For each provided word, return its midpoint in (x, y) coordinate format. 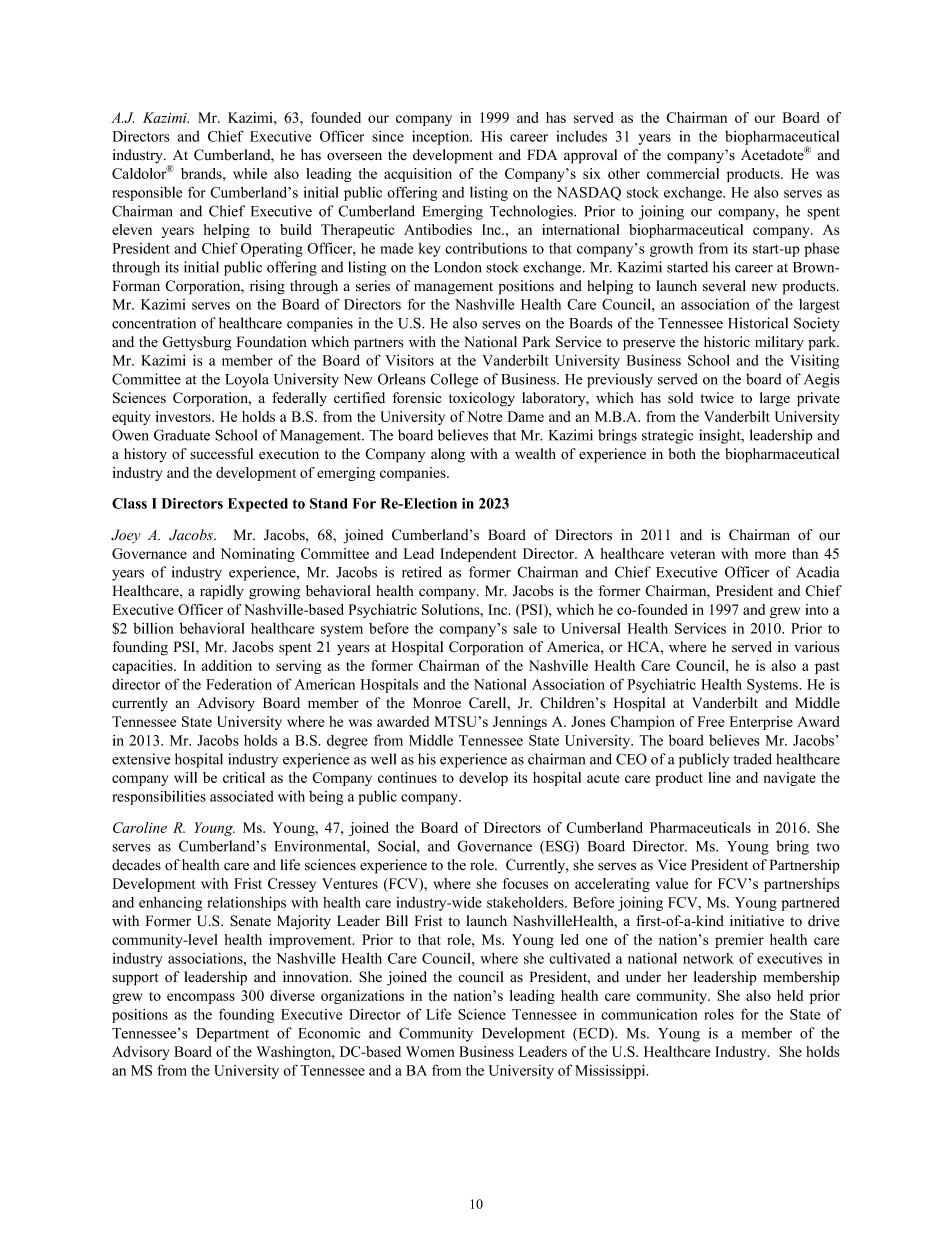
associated (242, 796)
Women (430, 1051)
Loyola (247, 380)
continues (407, 777)
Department (232, 1035)
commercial (683, 173)
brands (202, 173)
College (454, 380)
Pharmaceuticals (700, 827)
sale (525, 628)
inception (442, 138)
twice (717, 398)
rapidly (222, 592)
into (817, 609)
